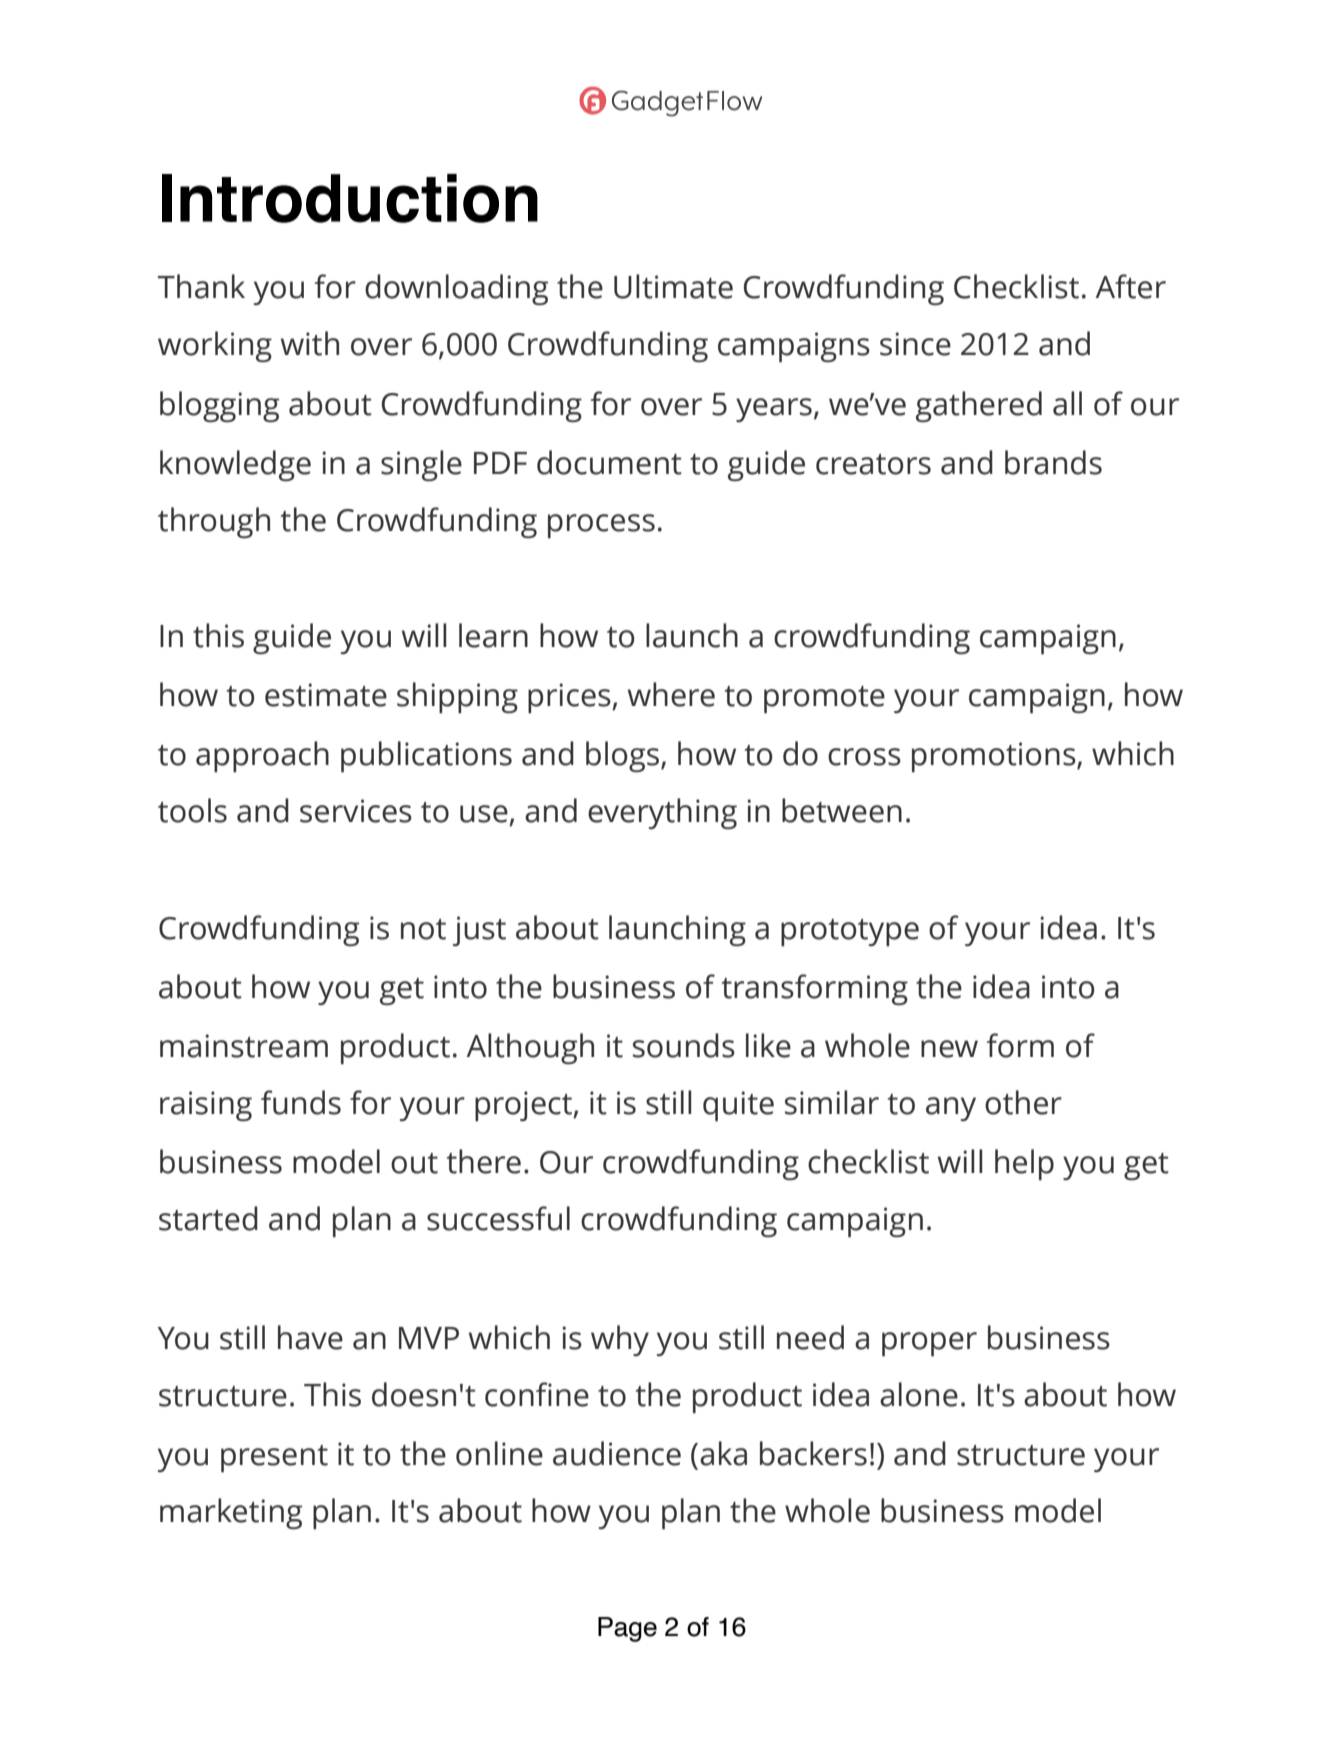 This screenshot has height=1737, width=1342. Describe the element at coordinates (423, 929) in the screenshot. I see `not` at that location.
